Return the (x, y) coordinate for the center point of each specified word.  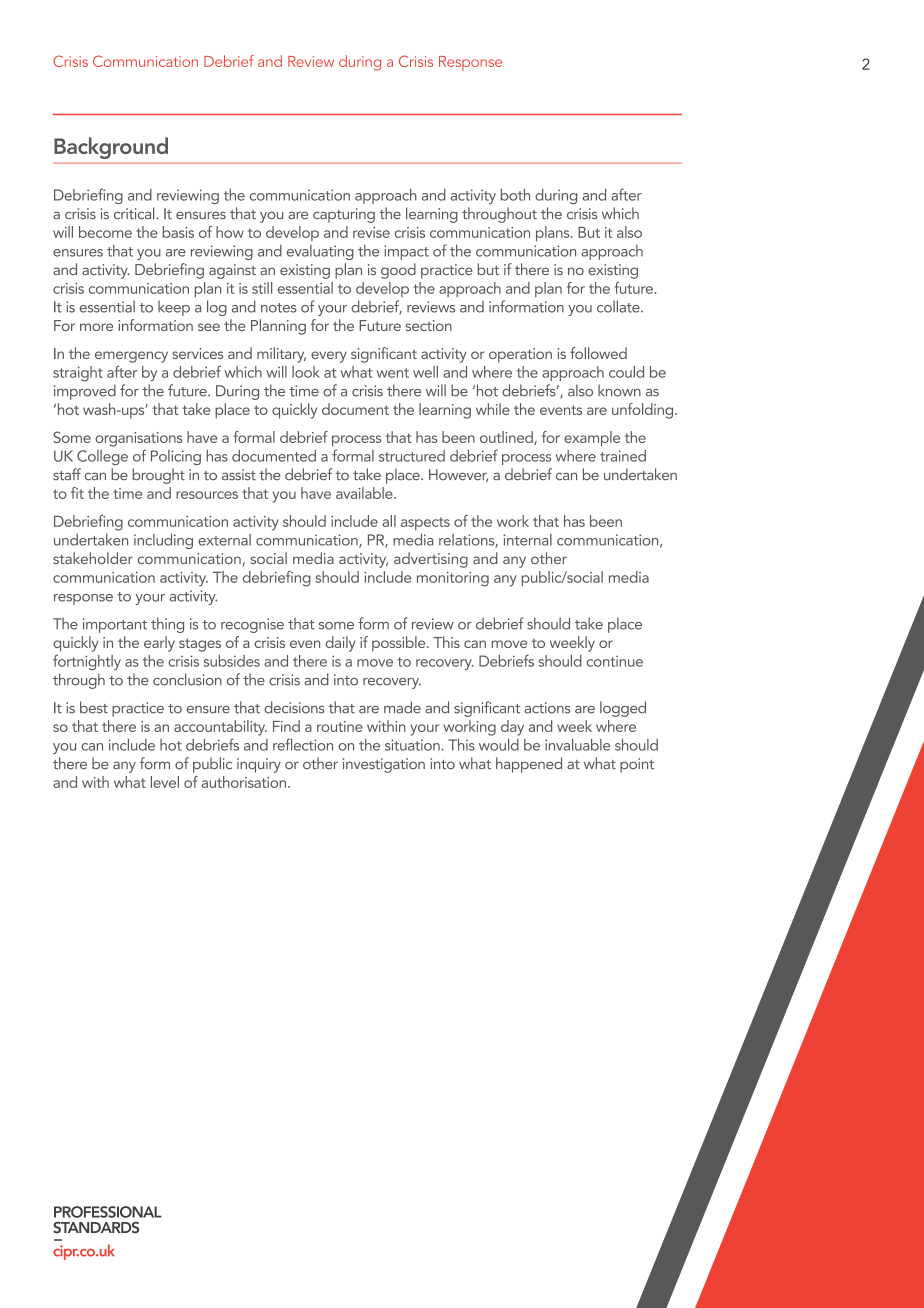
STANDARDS (96, 1228)
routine (340, 726)
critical (135, 213)
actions (547, 708)
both (515, 195)
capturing (344, 215)
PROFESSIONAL (108, 1212)
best (94, 707)
